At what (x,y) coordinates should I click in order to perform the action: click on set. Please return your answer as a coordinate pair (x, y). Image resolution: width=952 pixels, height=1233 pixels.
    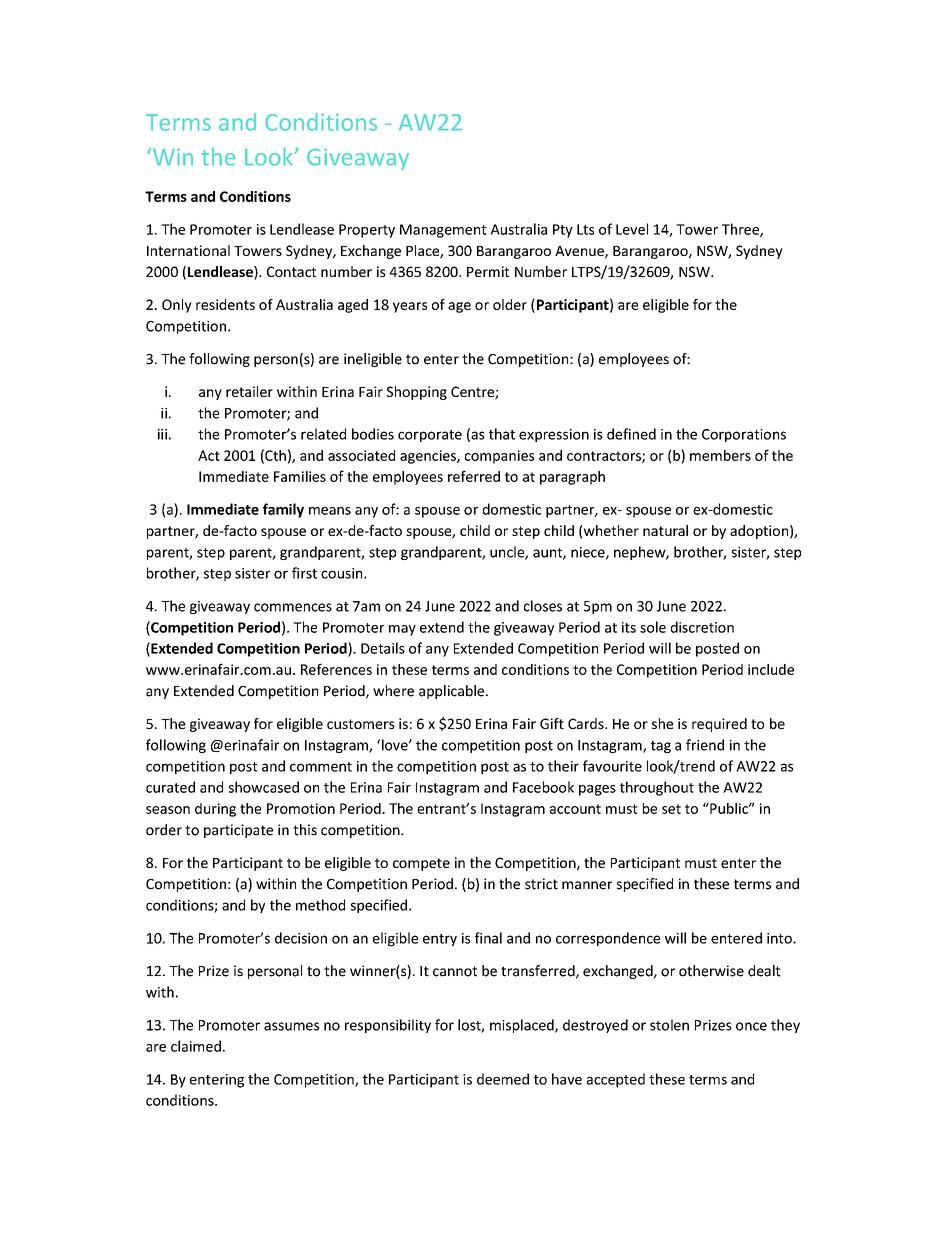
    Looking at the image, I should click on (671, 809).
